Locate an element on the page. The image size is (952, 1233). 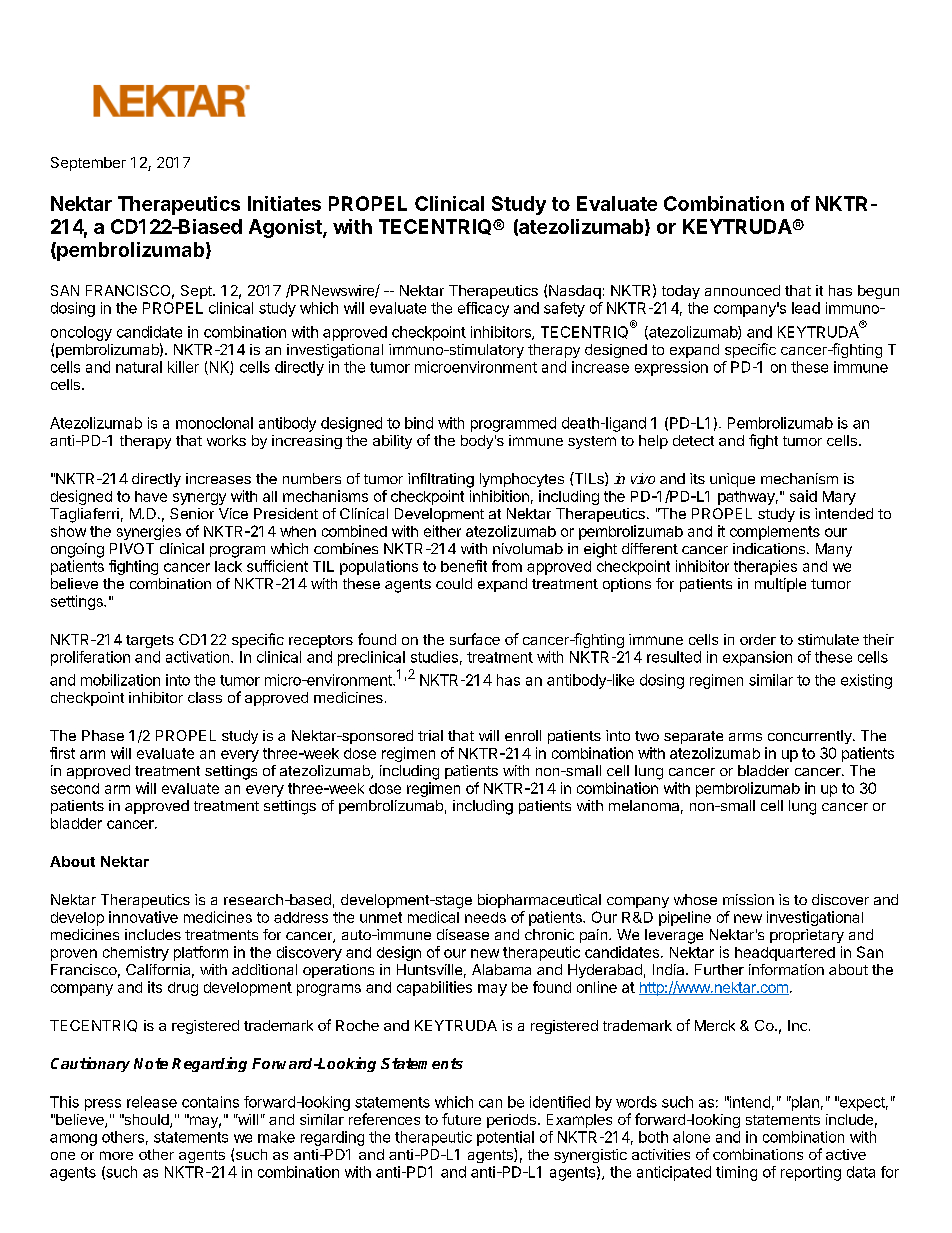
expansion is located at coordinates (757, 658).
